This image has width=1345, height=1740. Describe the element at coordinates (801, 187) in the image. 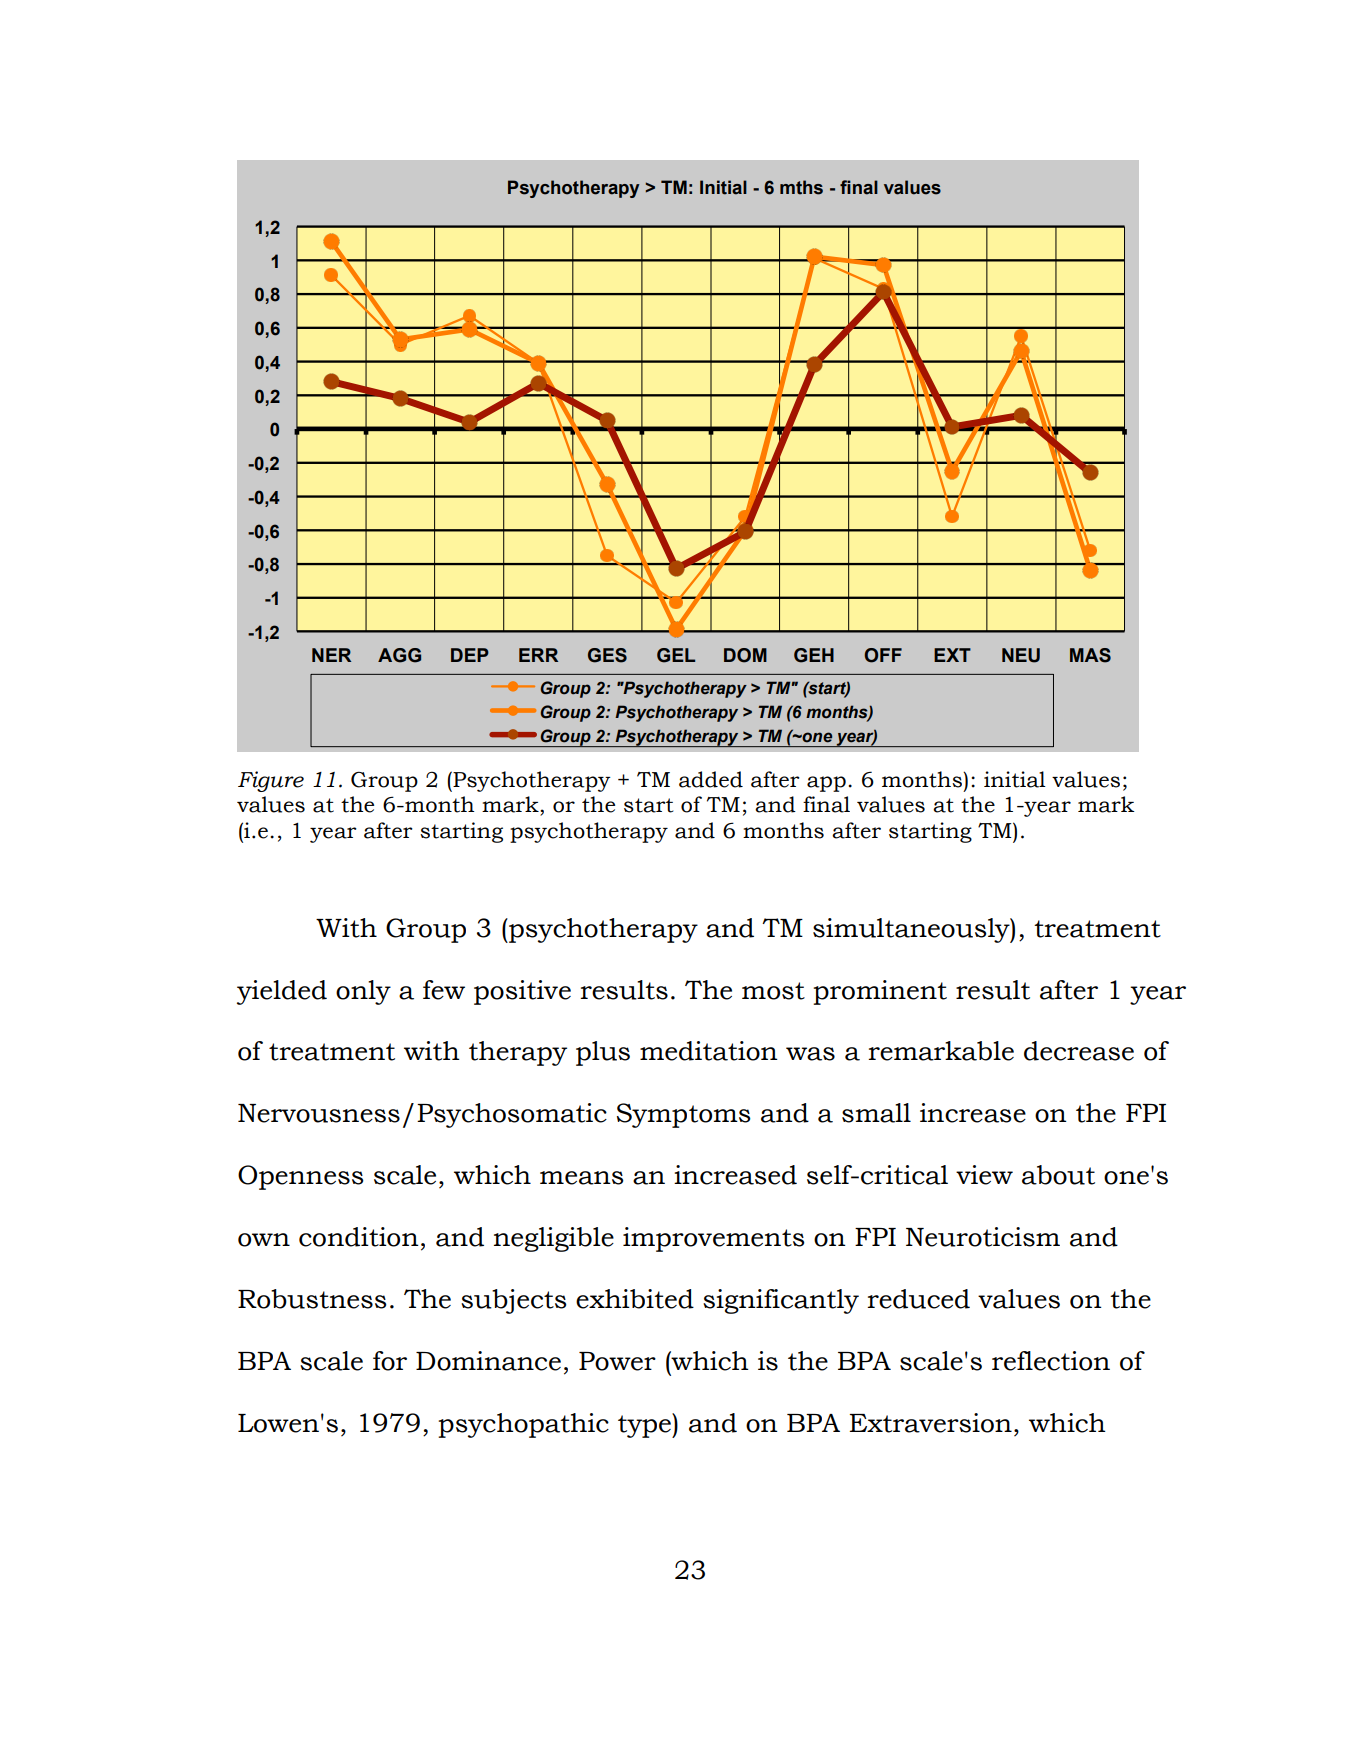

I see `mths` at that location.
